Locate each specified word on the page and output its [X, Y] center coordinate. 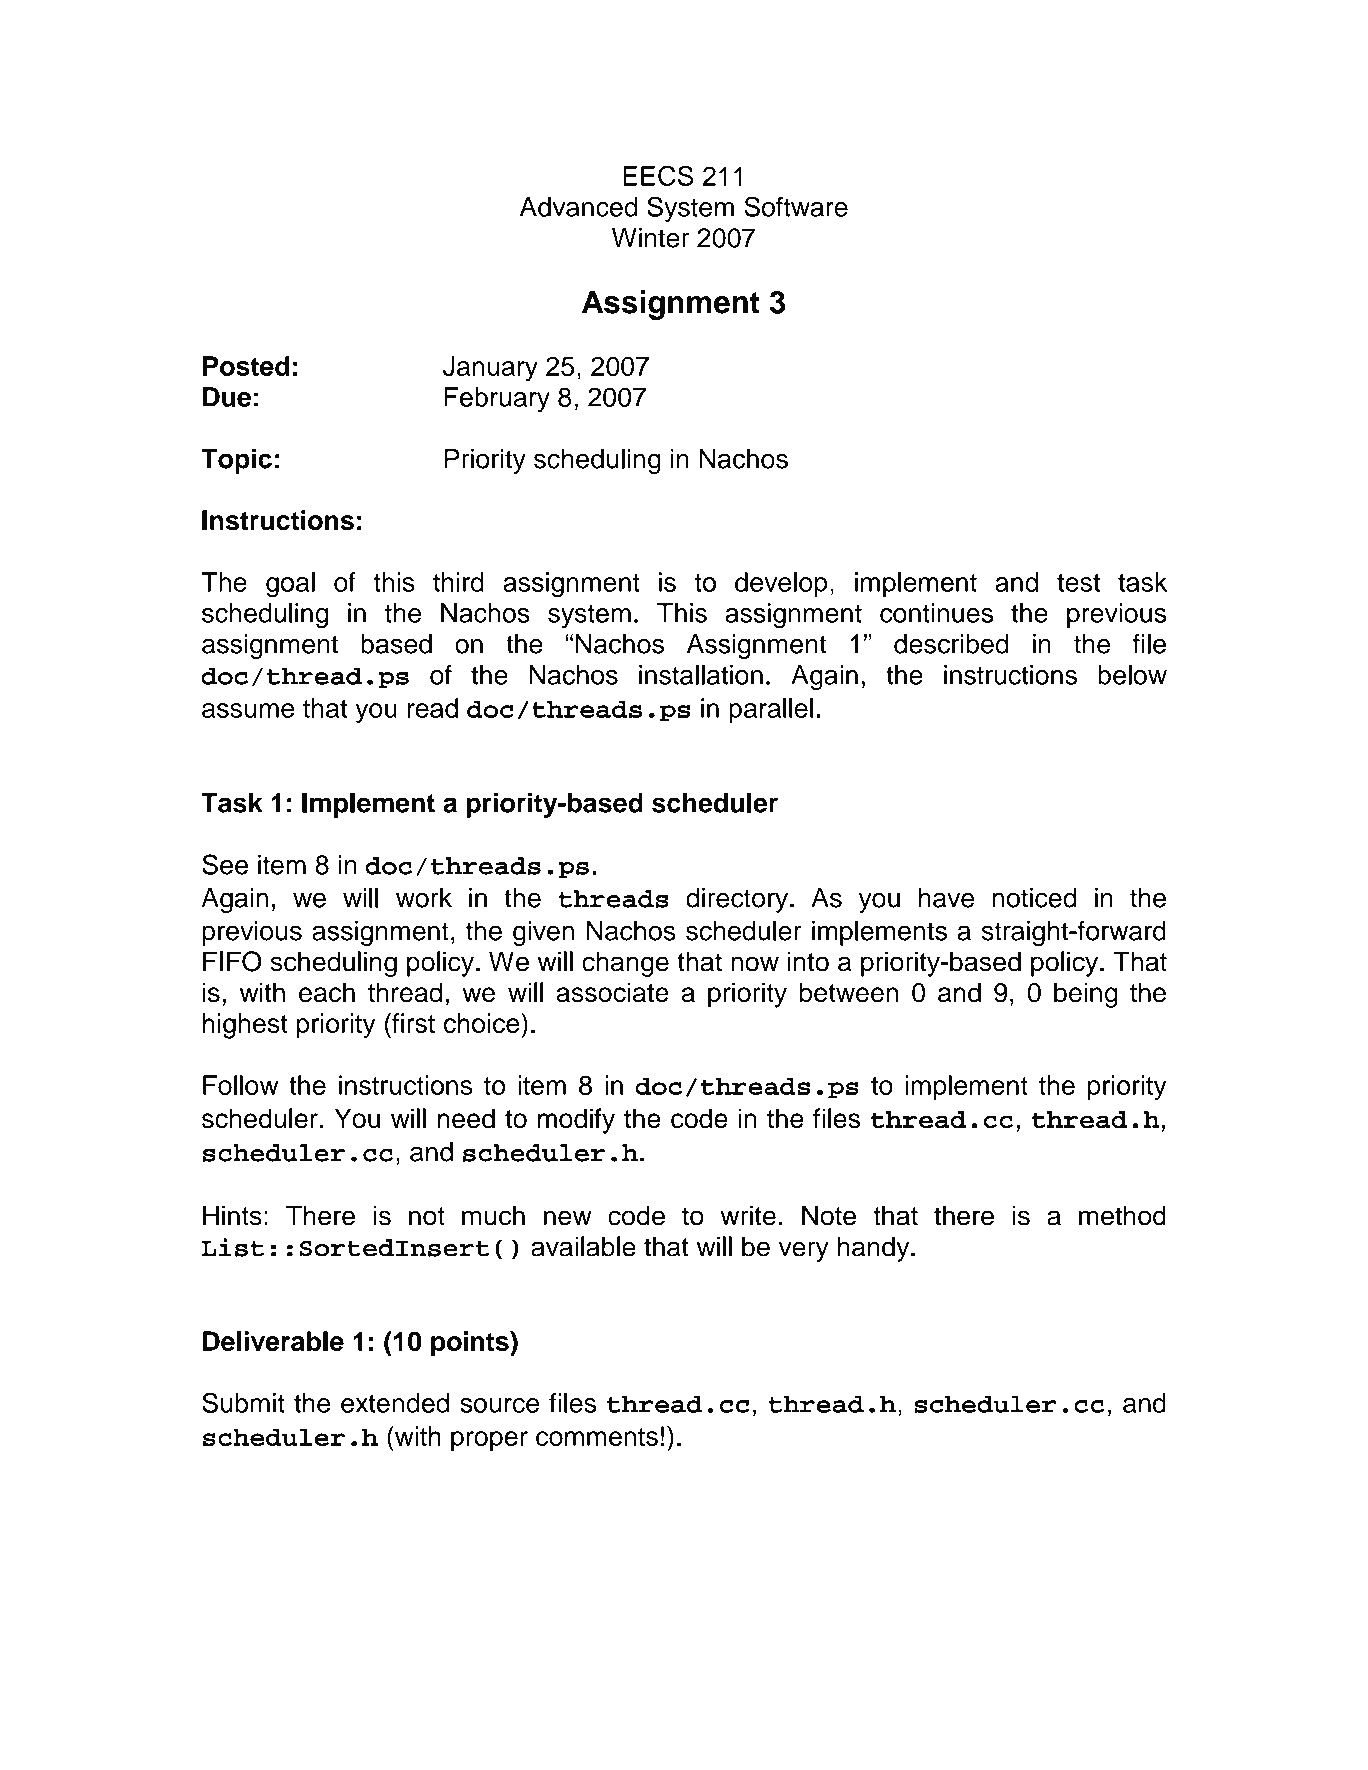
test [1078, 583]
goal [290, 585]
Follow [240, 1085]
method [1122, 1215]
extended [395, 1403]
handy [875, 1249]
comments [597, 1437]
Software [796, 206]
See [225, 864]
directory [738, 900]
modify [576, 1121]
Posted [246, 366]
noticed [1034, 898]
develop [781, 584]
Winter [651, 238]
